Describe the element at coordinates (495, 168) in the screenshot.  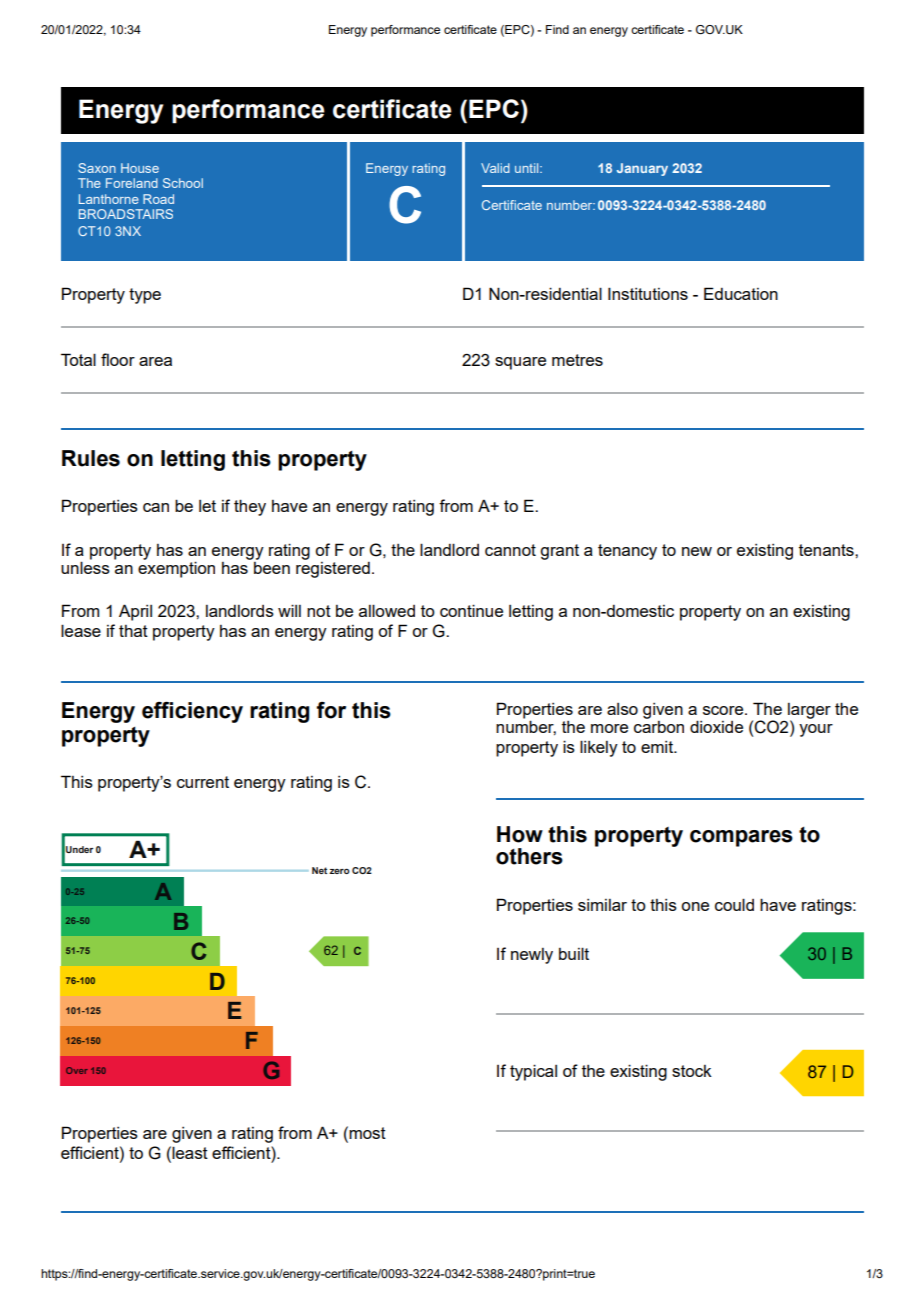
I see `Valid` at that location.
